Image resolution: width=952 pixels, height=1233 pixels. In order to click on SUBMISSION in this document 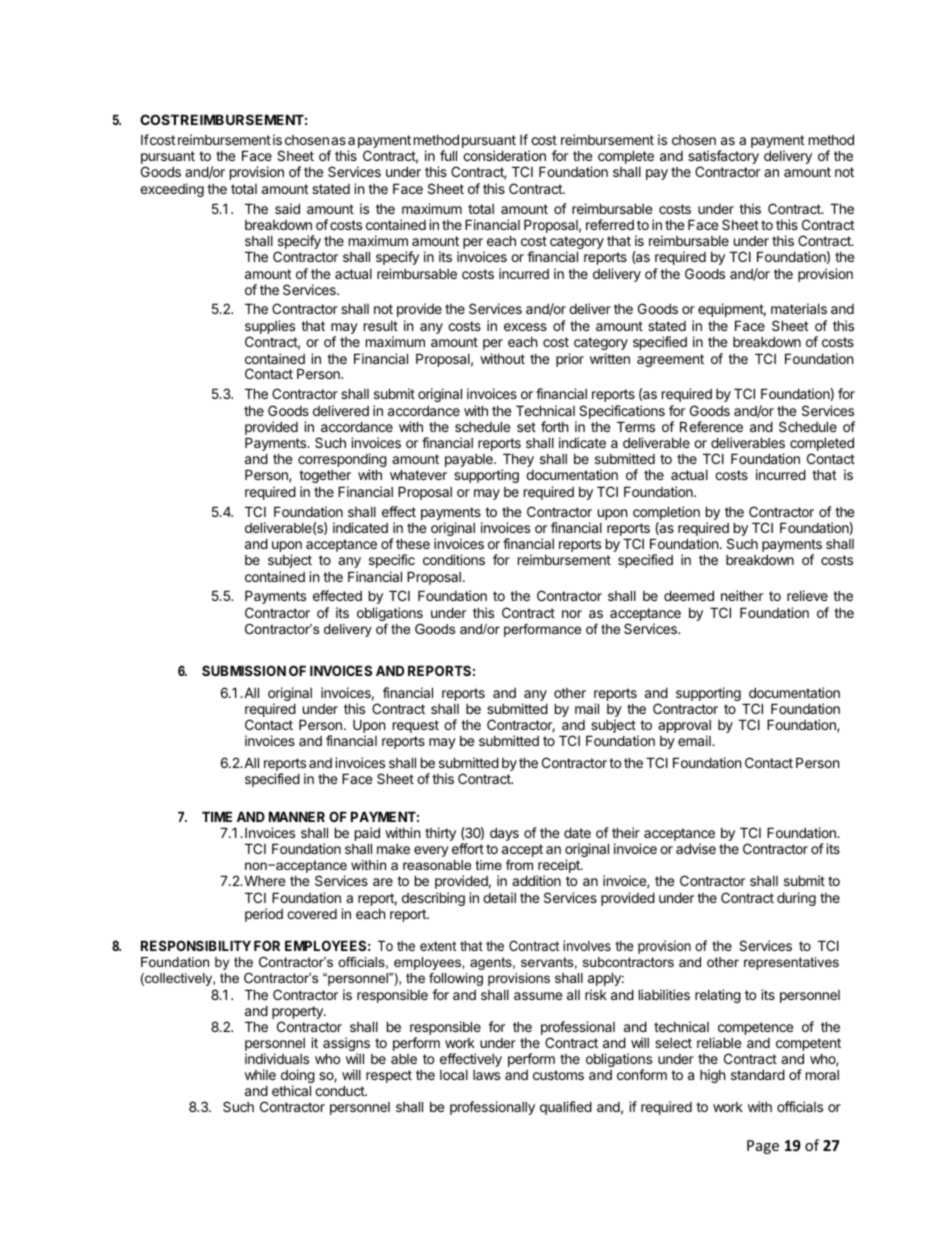, I will do `click(244, 670)`.
